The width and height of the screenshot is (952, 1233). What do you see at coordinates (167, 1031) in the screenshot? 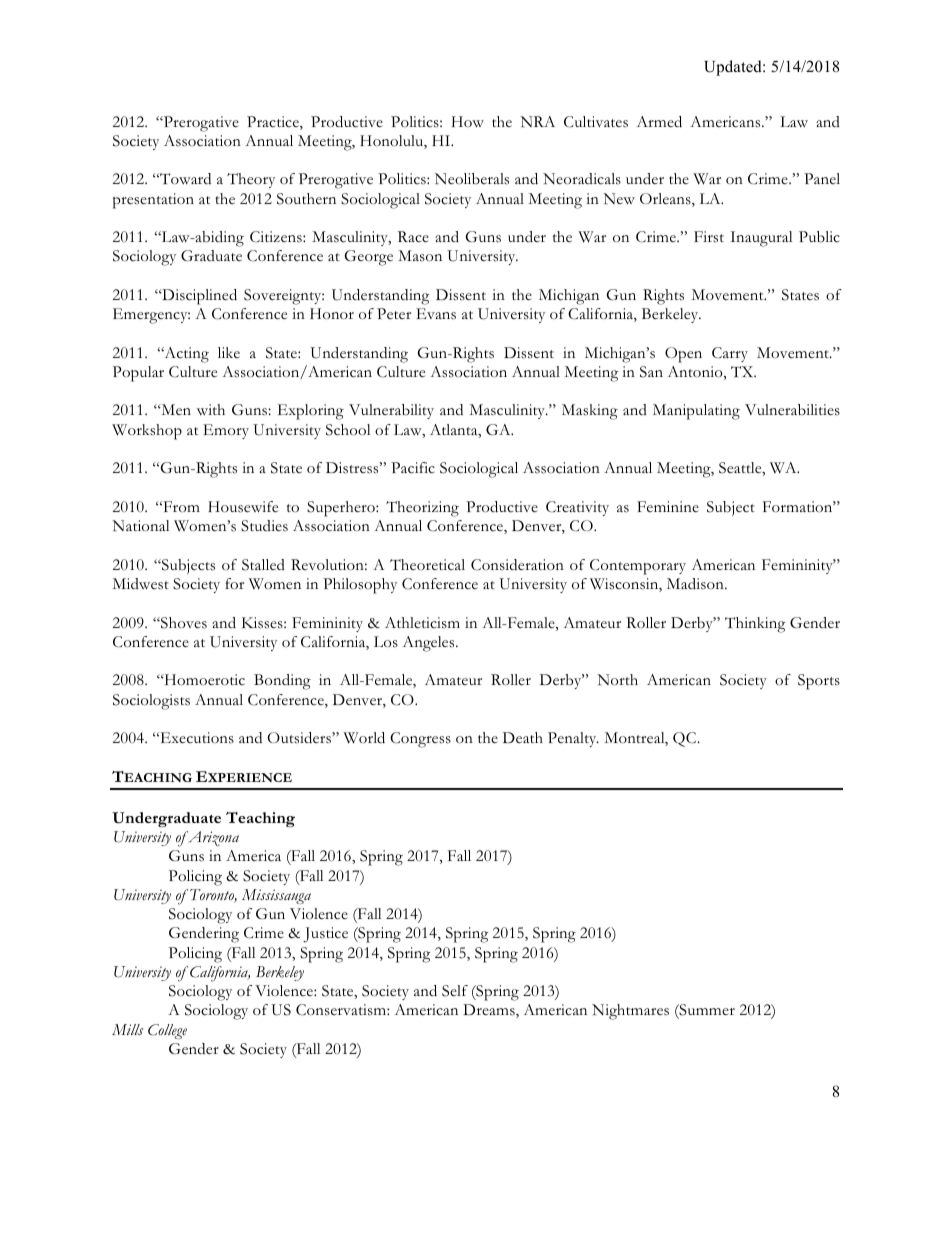
I see `College` at bounding box center [167, 1031].
